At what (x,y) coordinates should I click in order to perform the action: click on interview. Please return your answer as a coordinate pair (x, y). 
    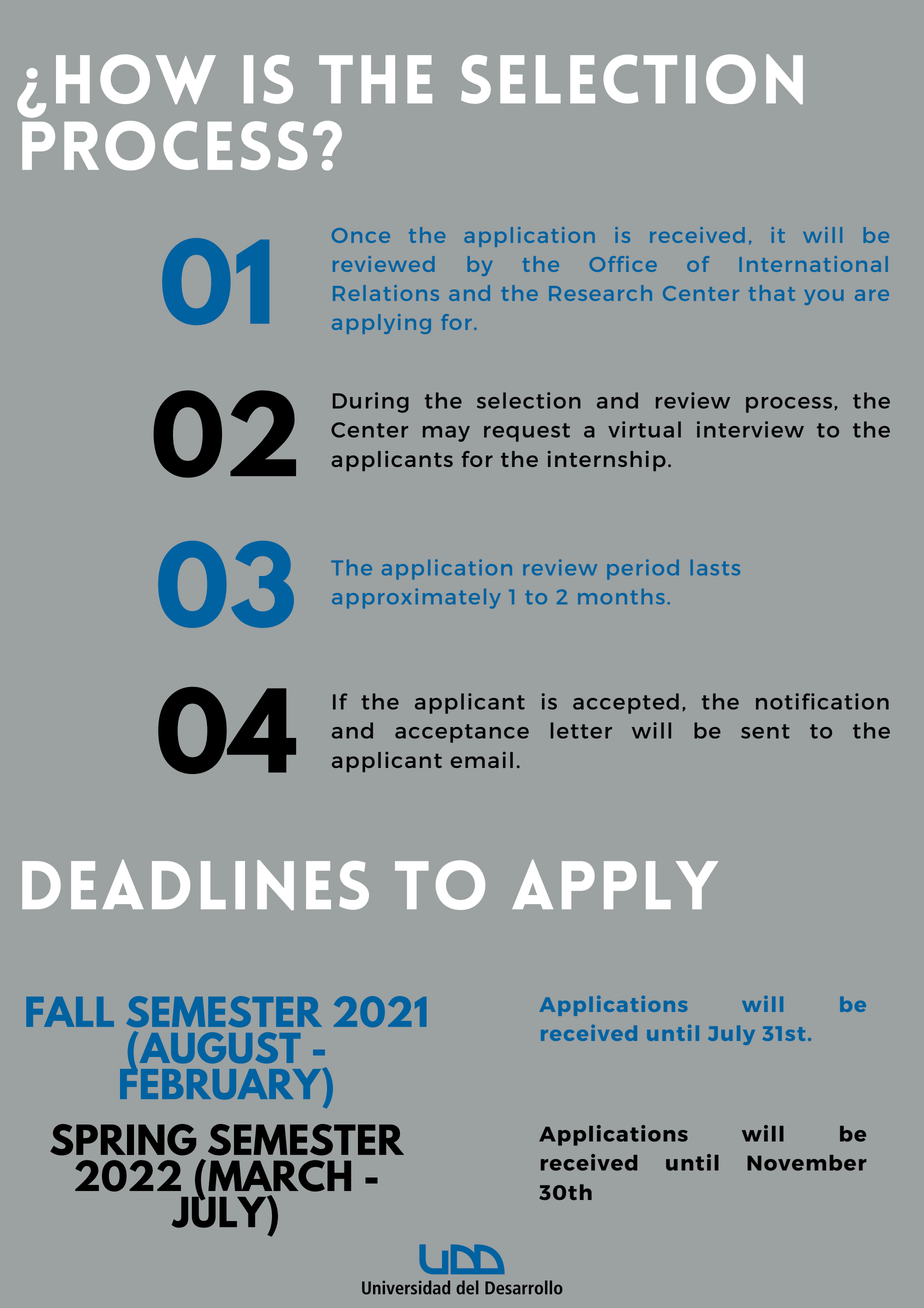
    Looking at the image, I should click on (750, 429).
